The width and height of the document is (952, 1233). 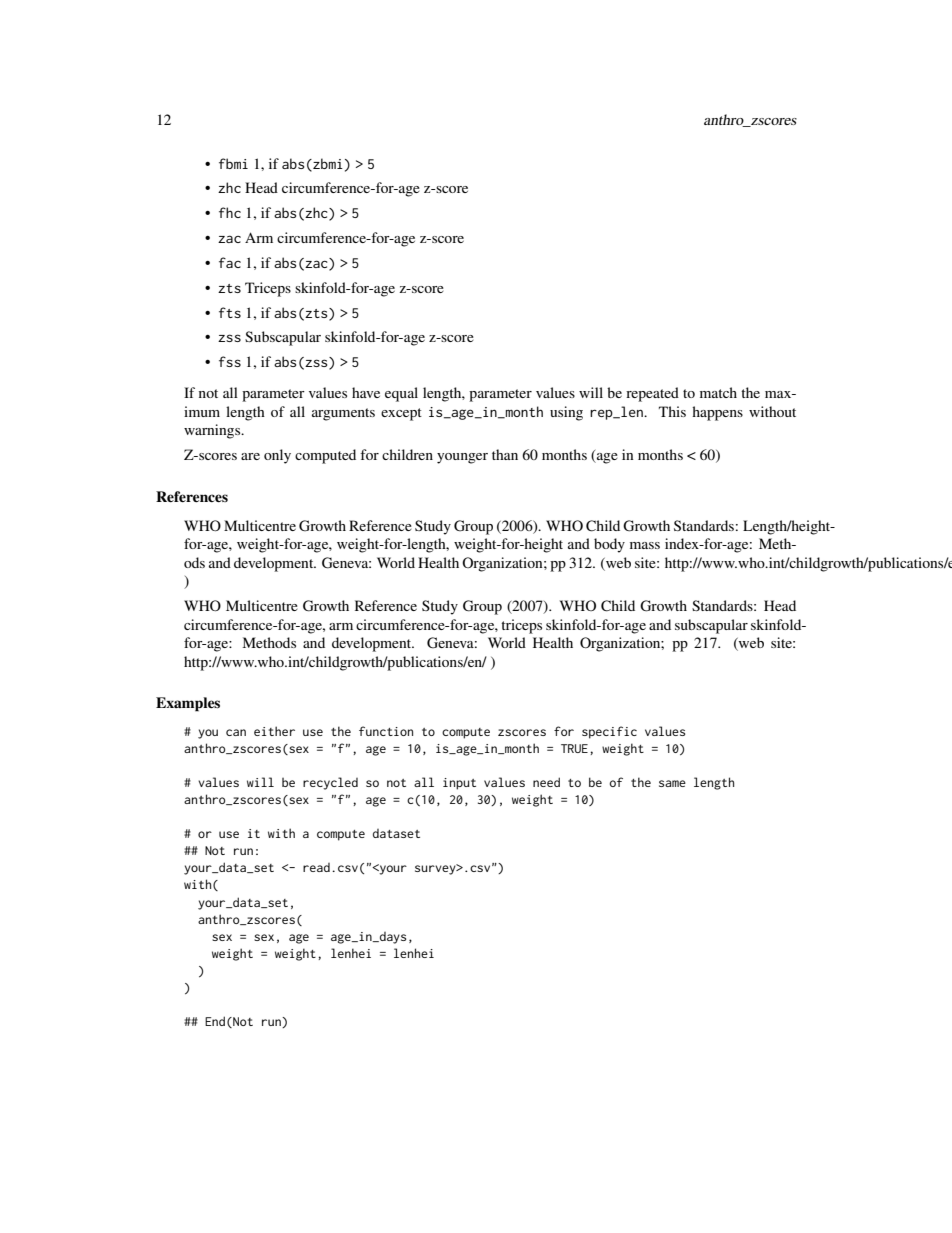 What do you see at coordinates (386, 731) in the document?
I see `function` at bounding box center [386, 731].
